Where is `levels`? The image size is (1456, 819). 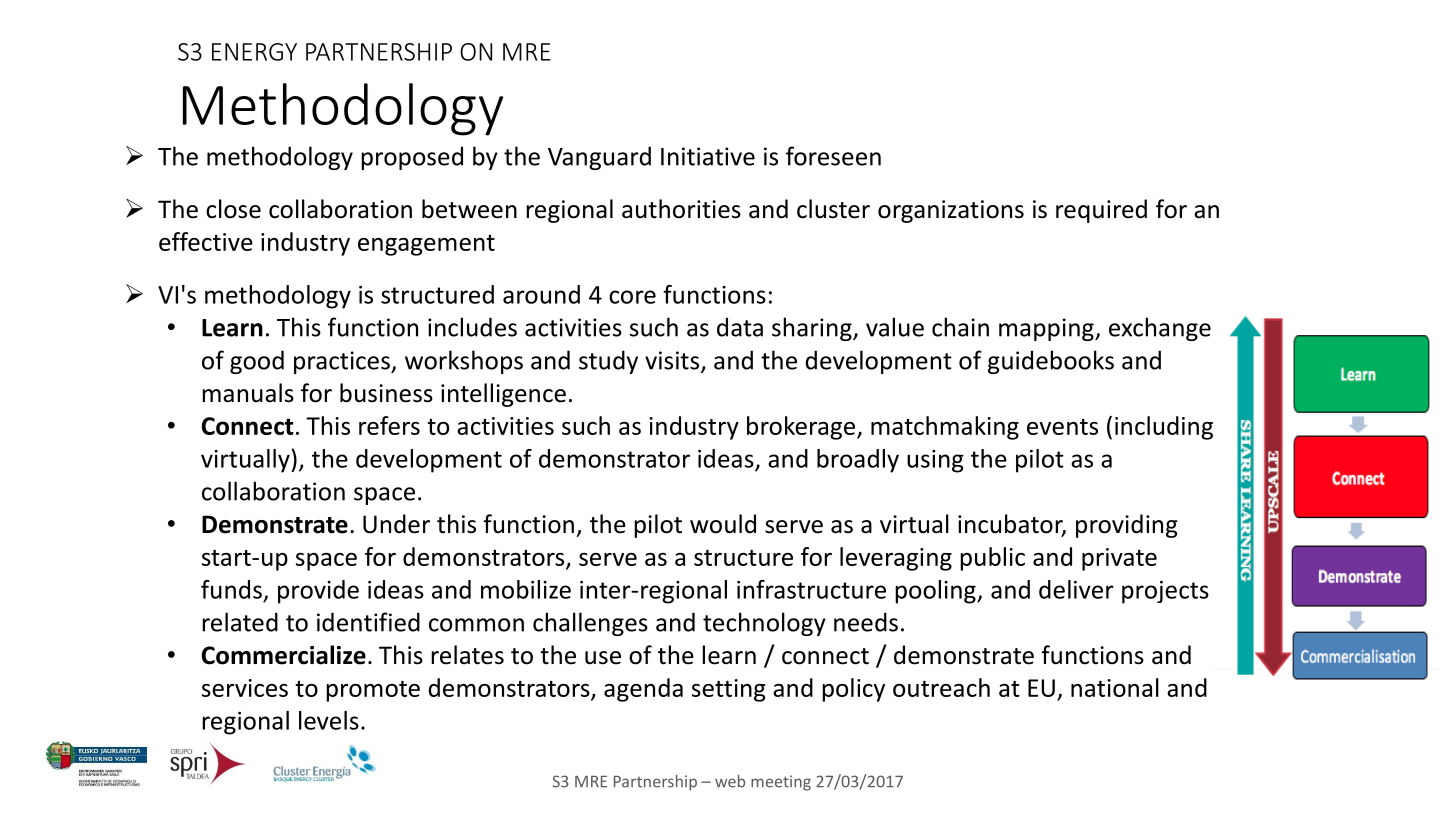 levels is located at coordinates (329, 720).
